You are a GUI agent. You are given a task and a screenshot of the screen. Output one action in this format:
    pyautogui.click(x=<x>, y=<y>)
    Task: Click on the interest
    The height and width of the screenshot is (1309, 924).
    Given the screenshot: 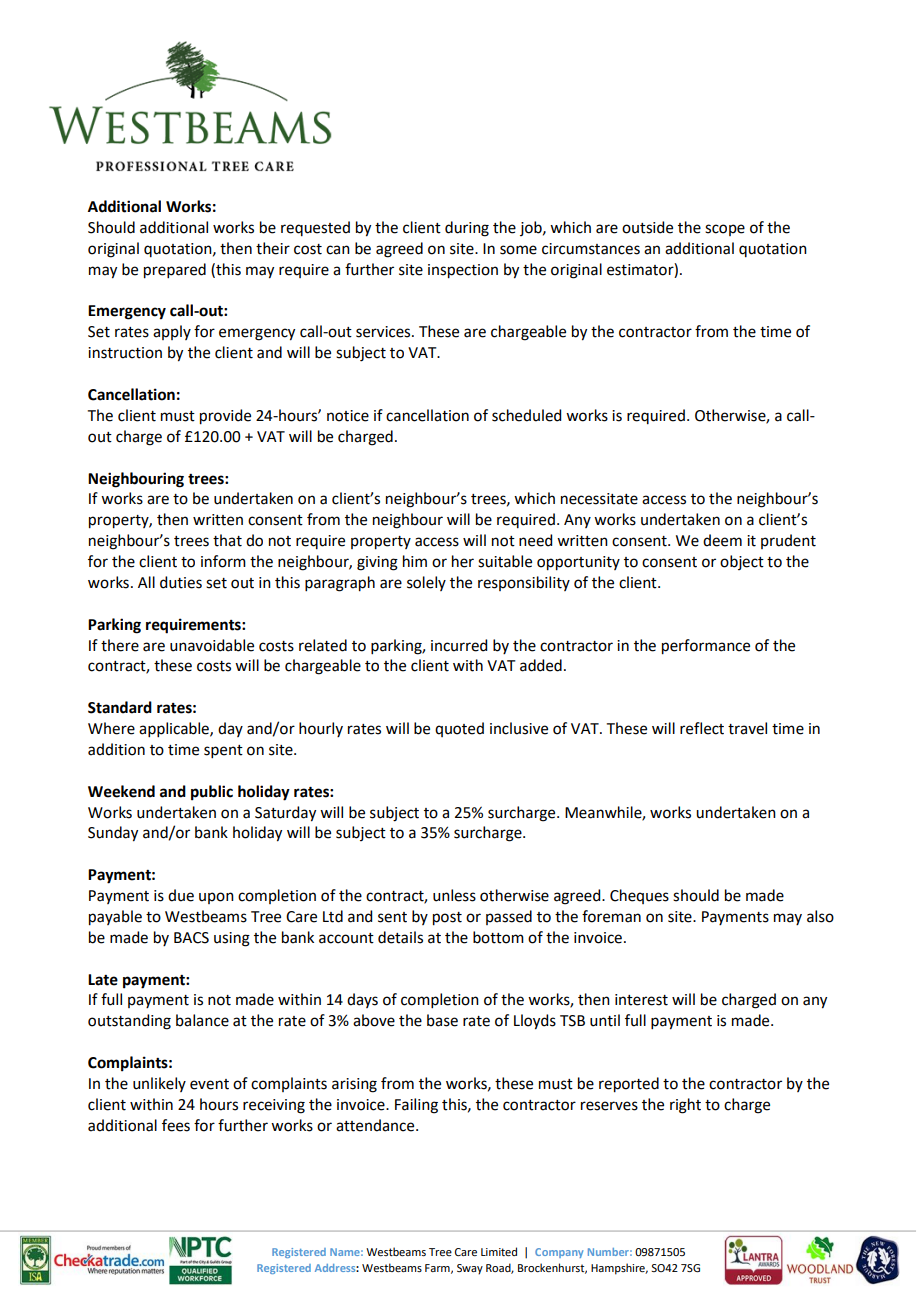 What is the action you would take?
    pyautogui.click(x=641, y=1000)
